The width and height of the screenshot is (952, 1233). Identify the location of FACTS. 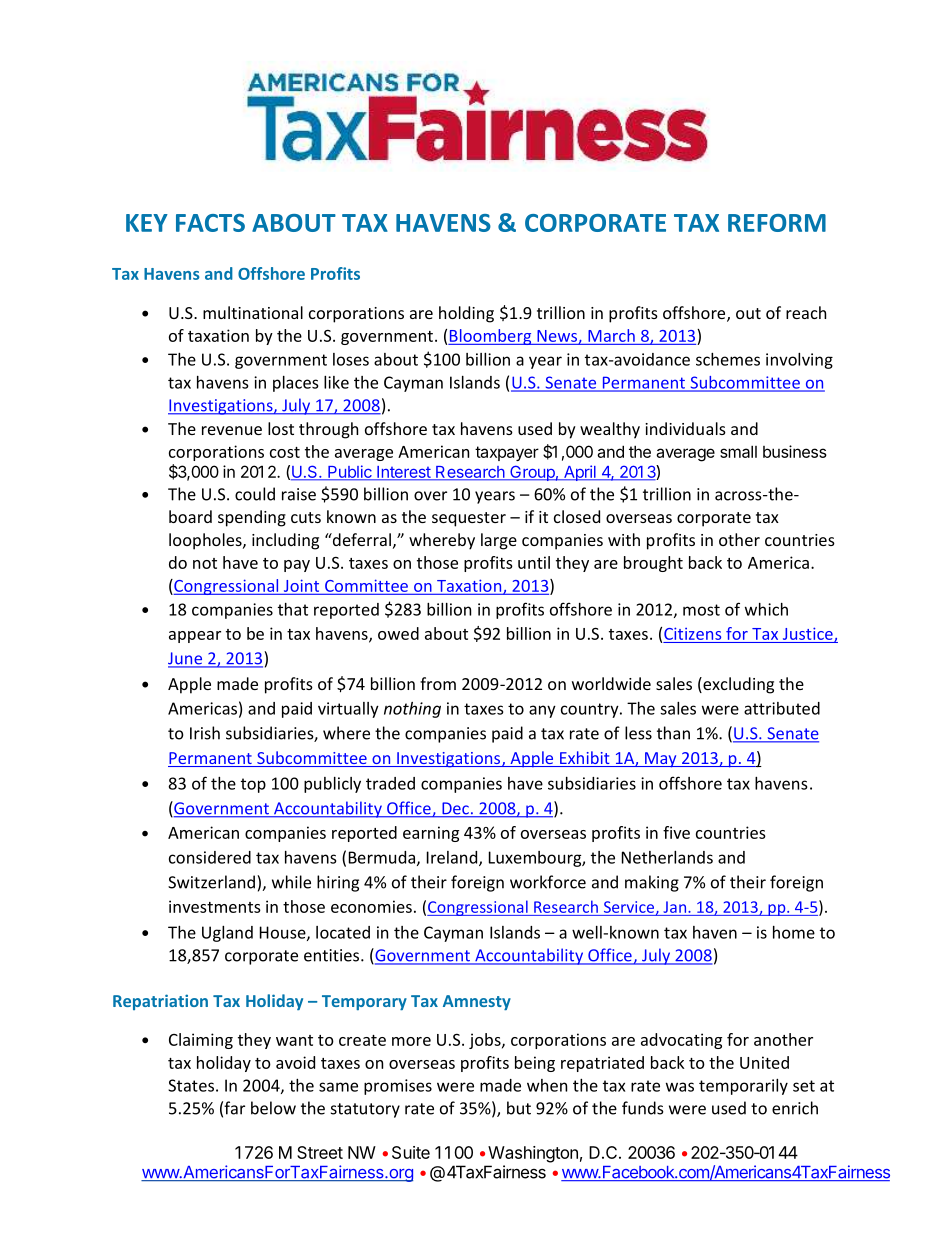
(210, 223).
